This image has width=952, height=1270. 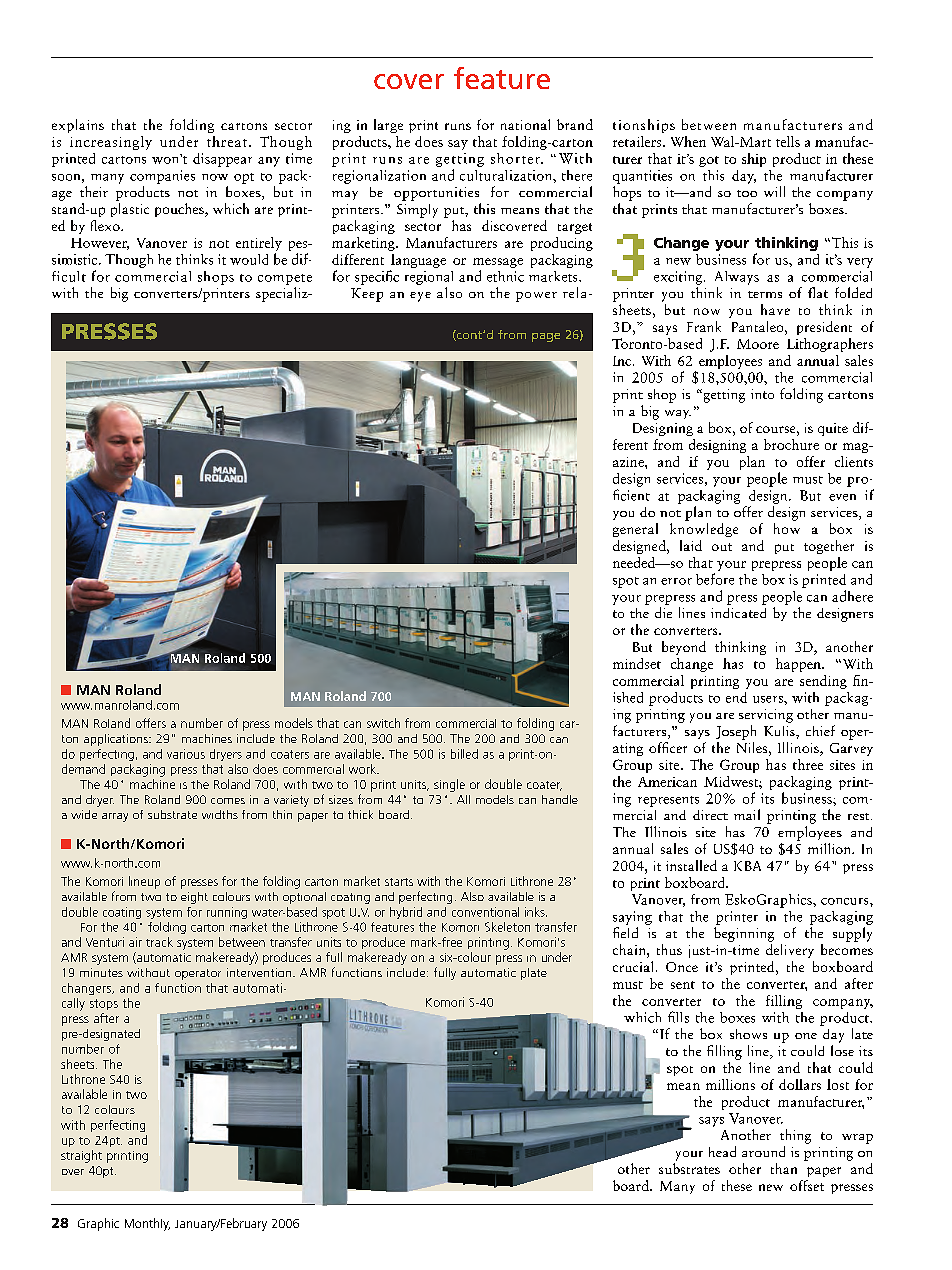 What do you see at coordinates (722, 1151) in the image?
I see `head` at bounding box center [722, 1151].
